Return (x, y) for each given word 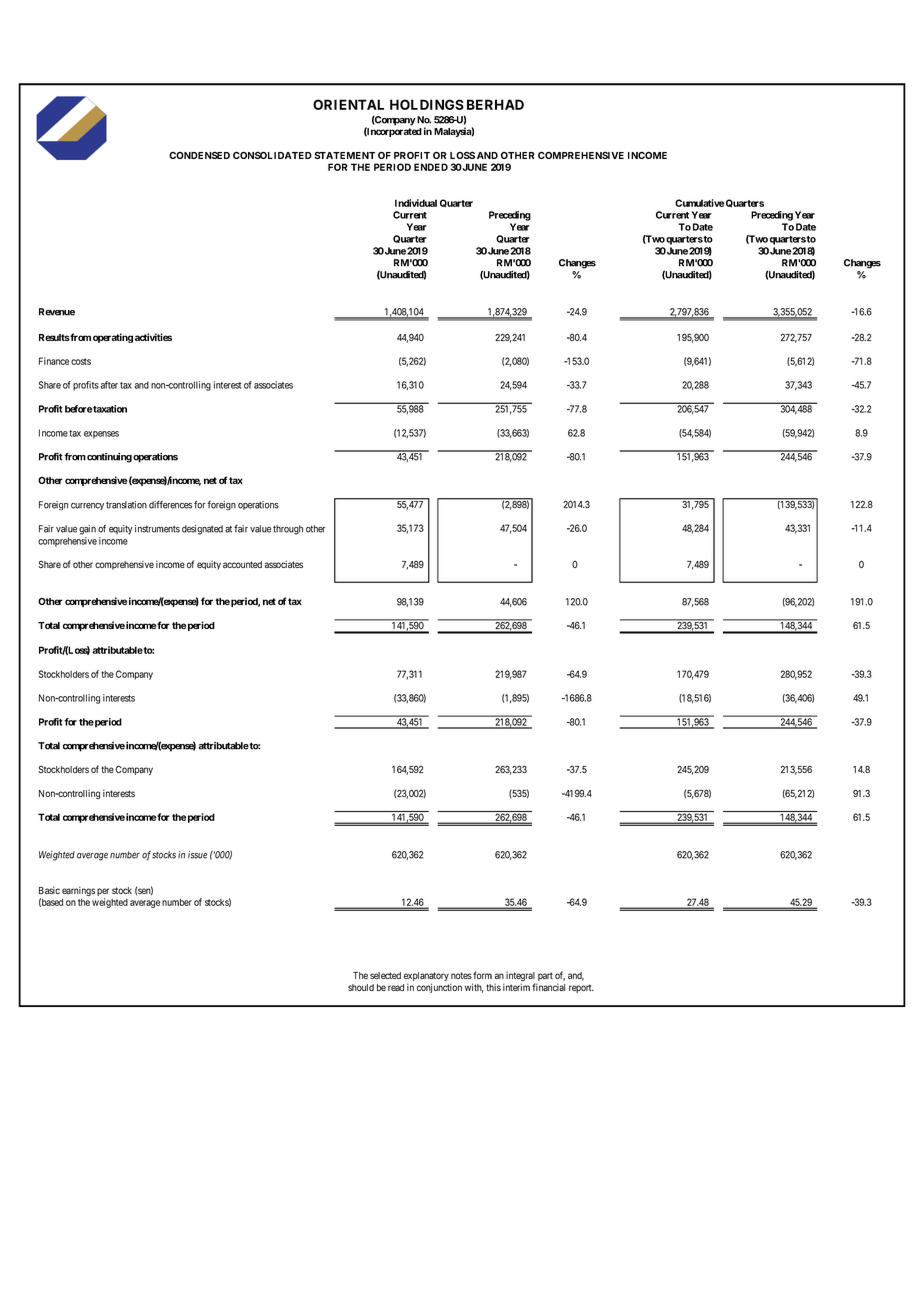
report (581, 988)
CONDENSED (199, 155)
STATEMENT (344, 155)
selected (385, 975)
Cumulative (699, 203)
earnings (78, 891)
